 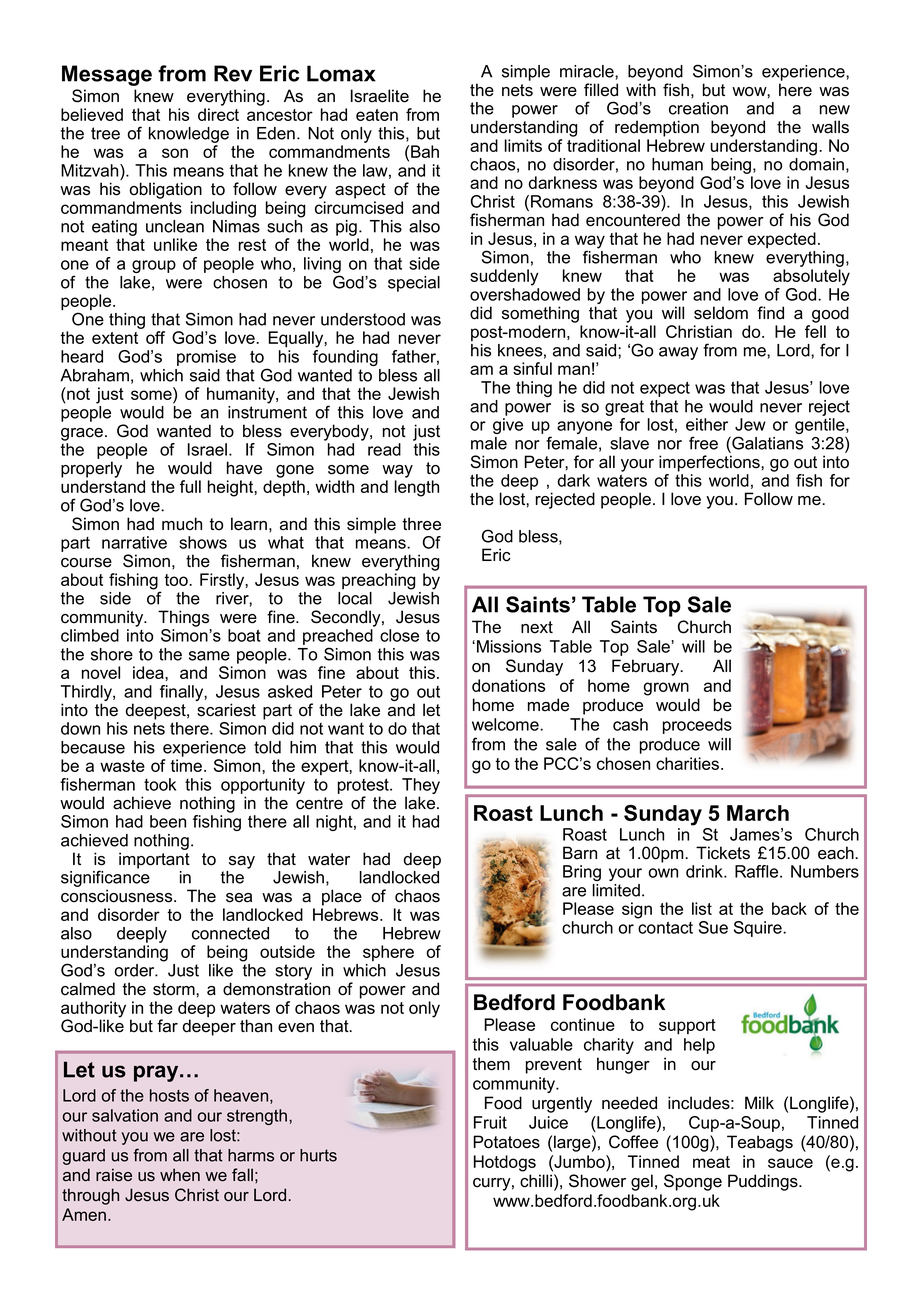 I want to click on place, so click(x=342, y=897).
